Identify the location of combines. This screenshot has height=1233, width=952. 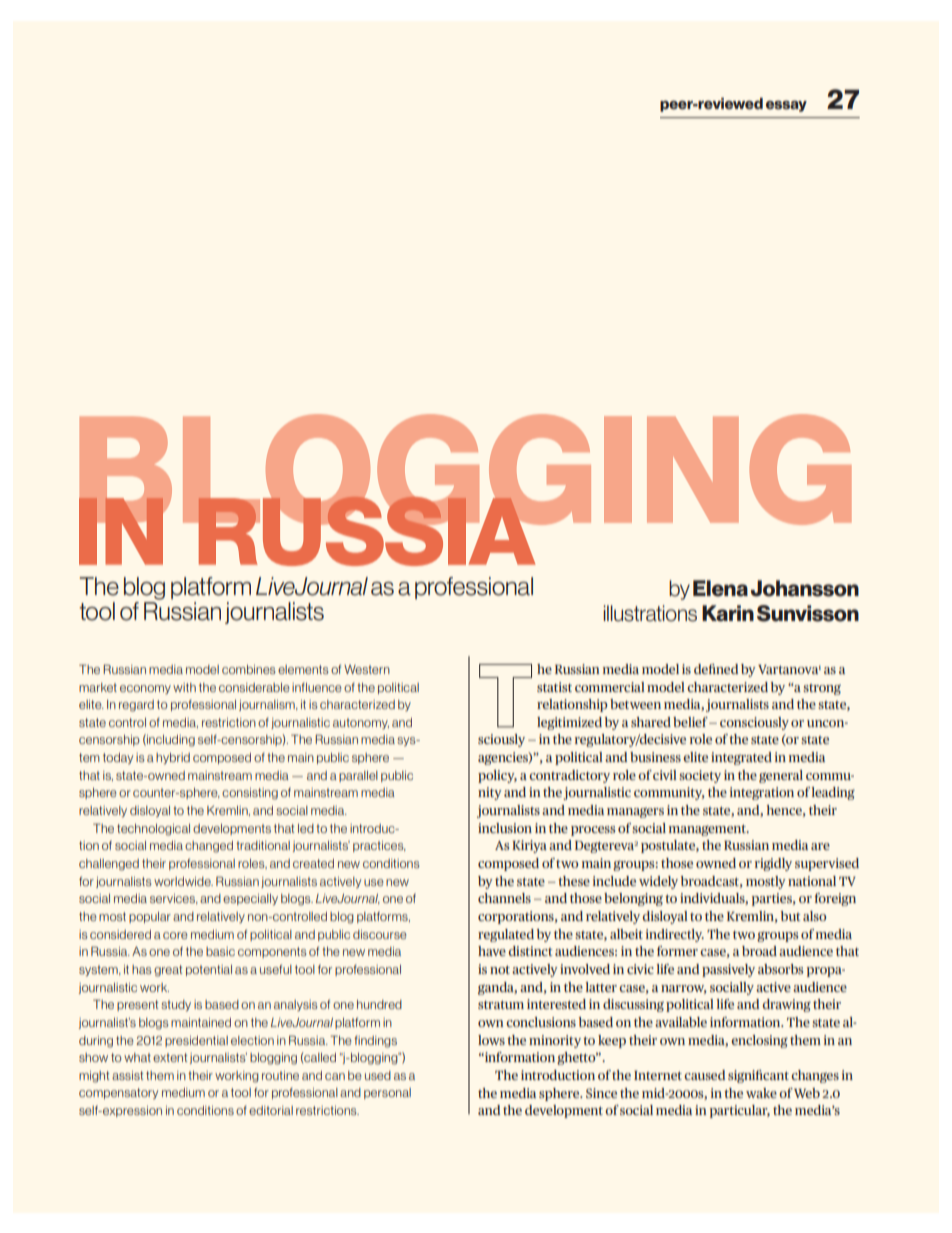
(249, 669).
